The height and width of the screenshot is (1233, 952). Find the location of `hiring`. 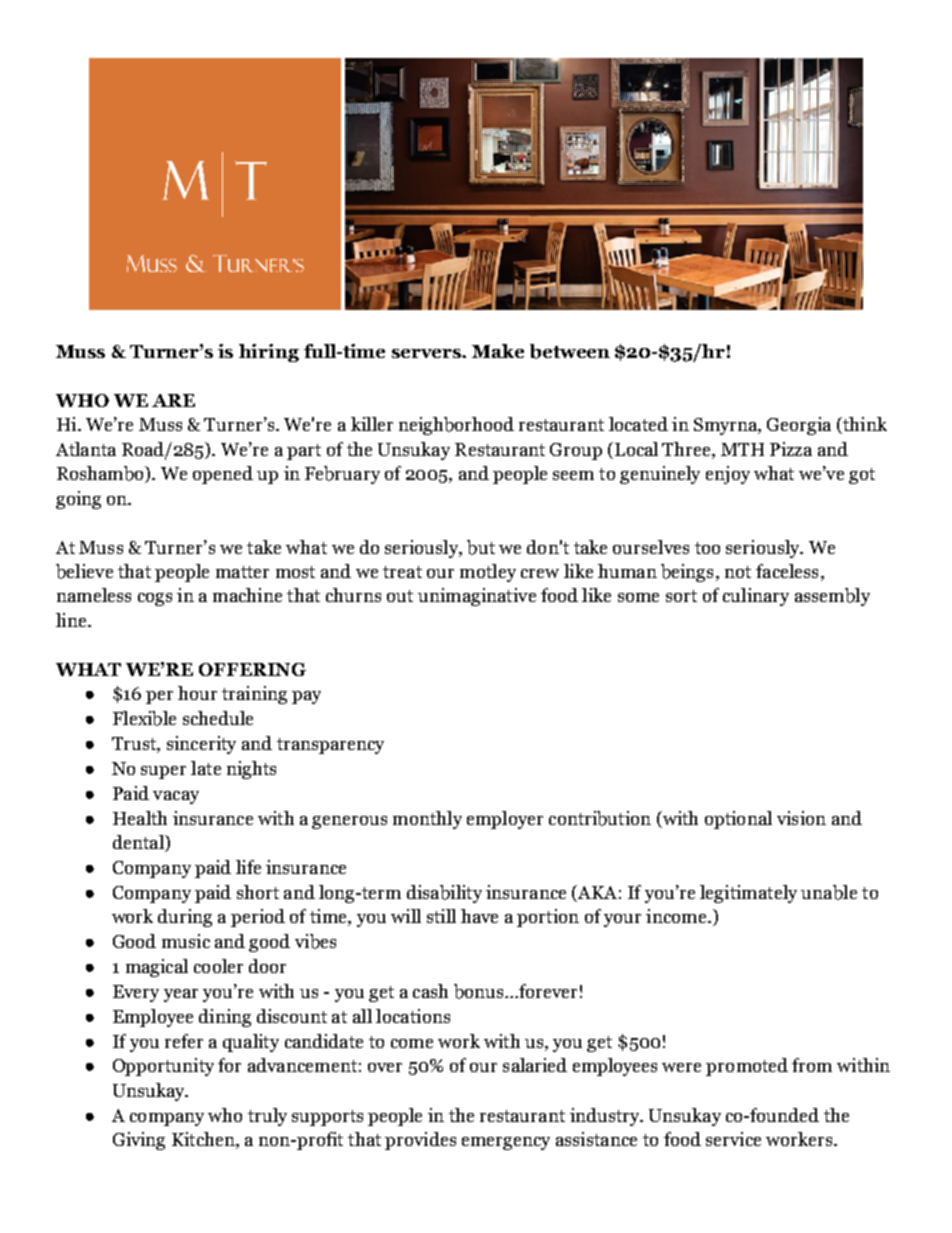

hiring is located at coordinates (269, 353).
